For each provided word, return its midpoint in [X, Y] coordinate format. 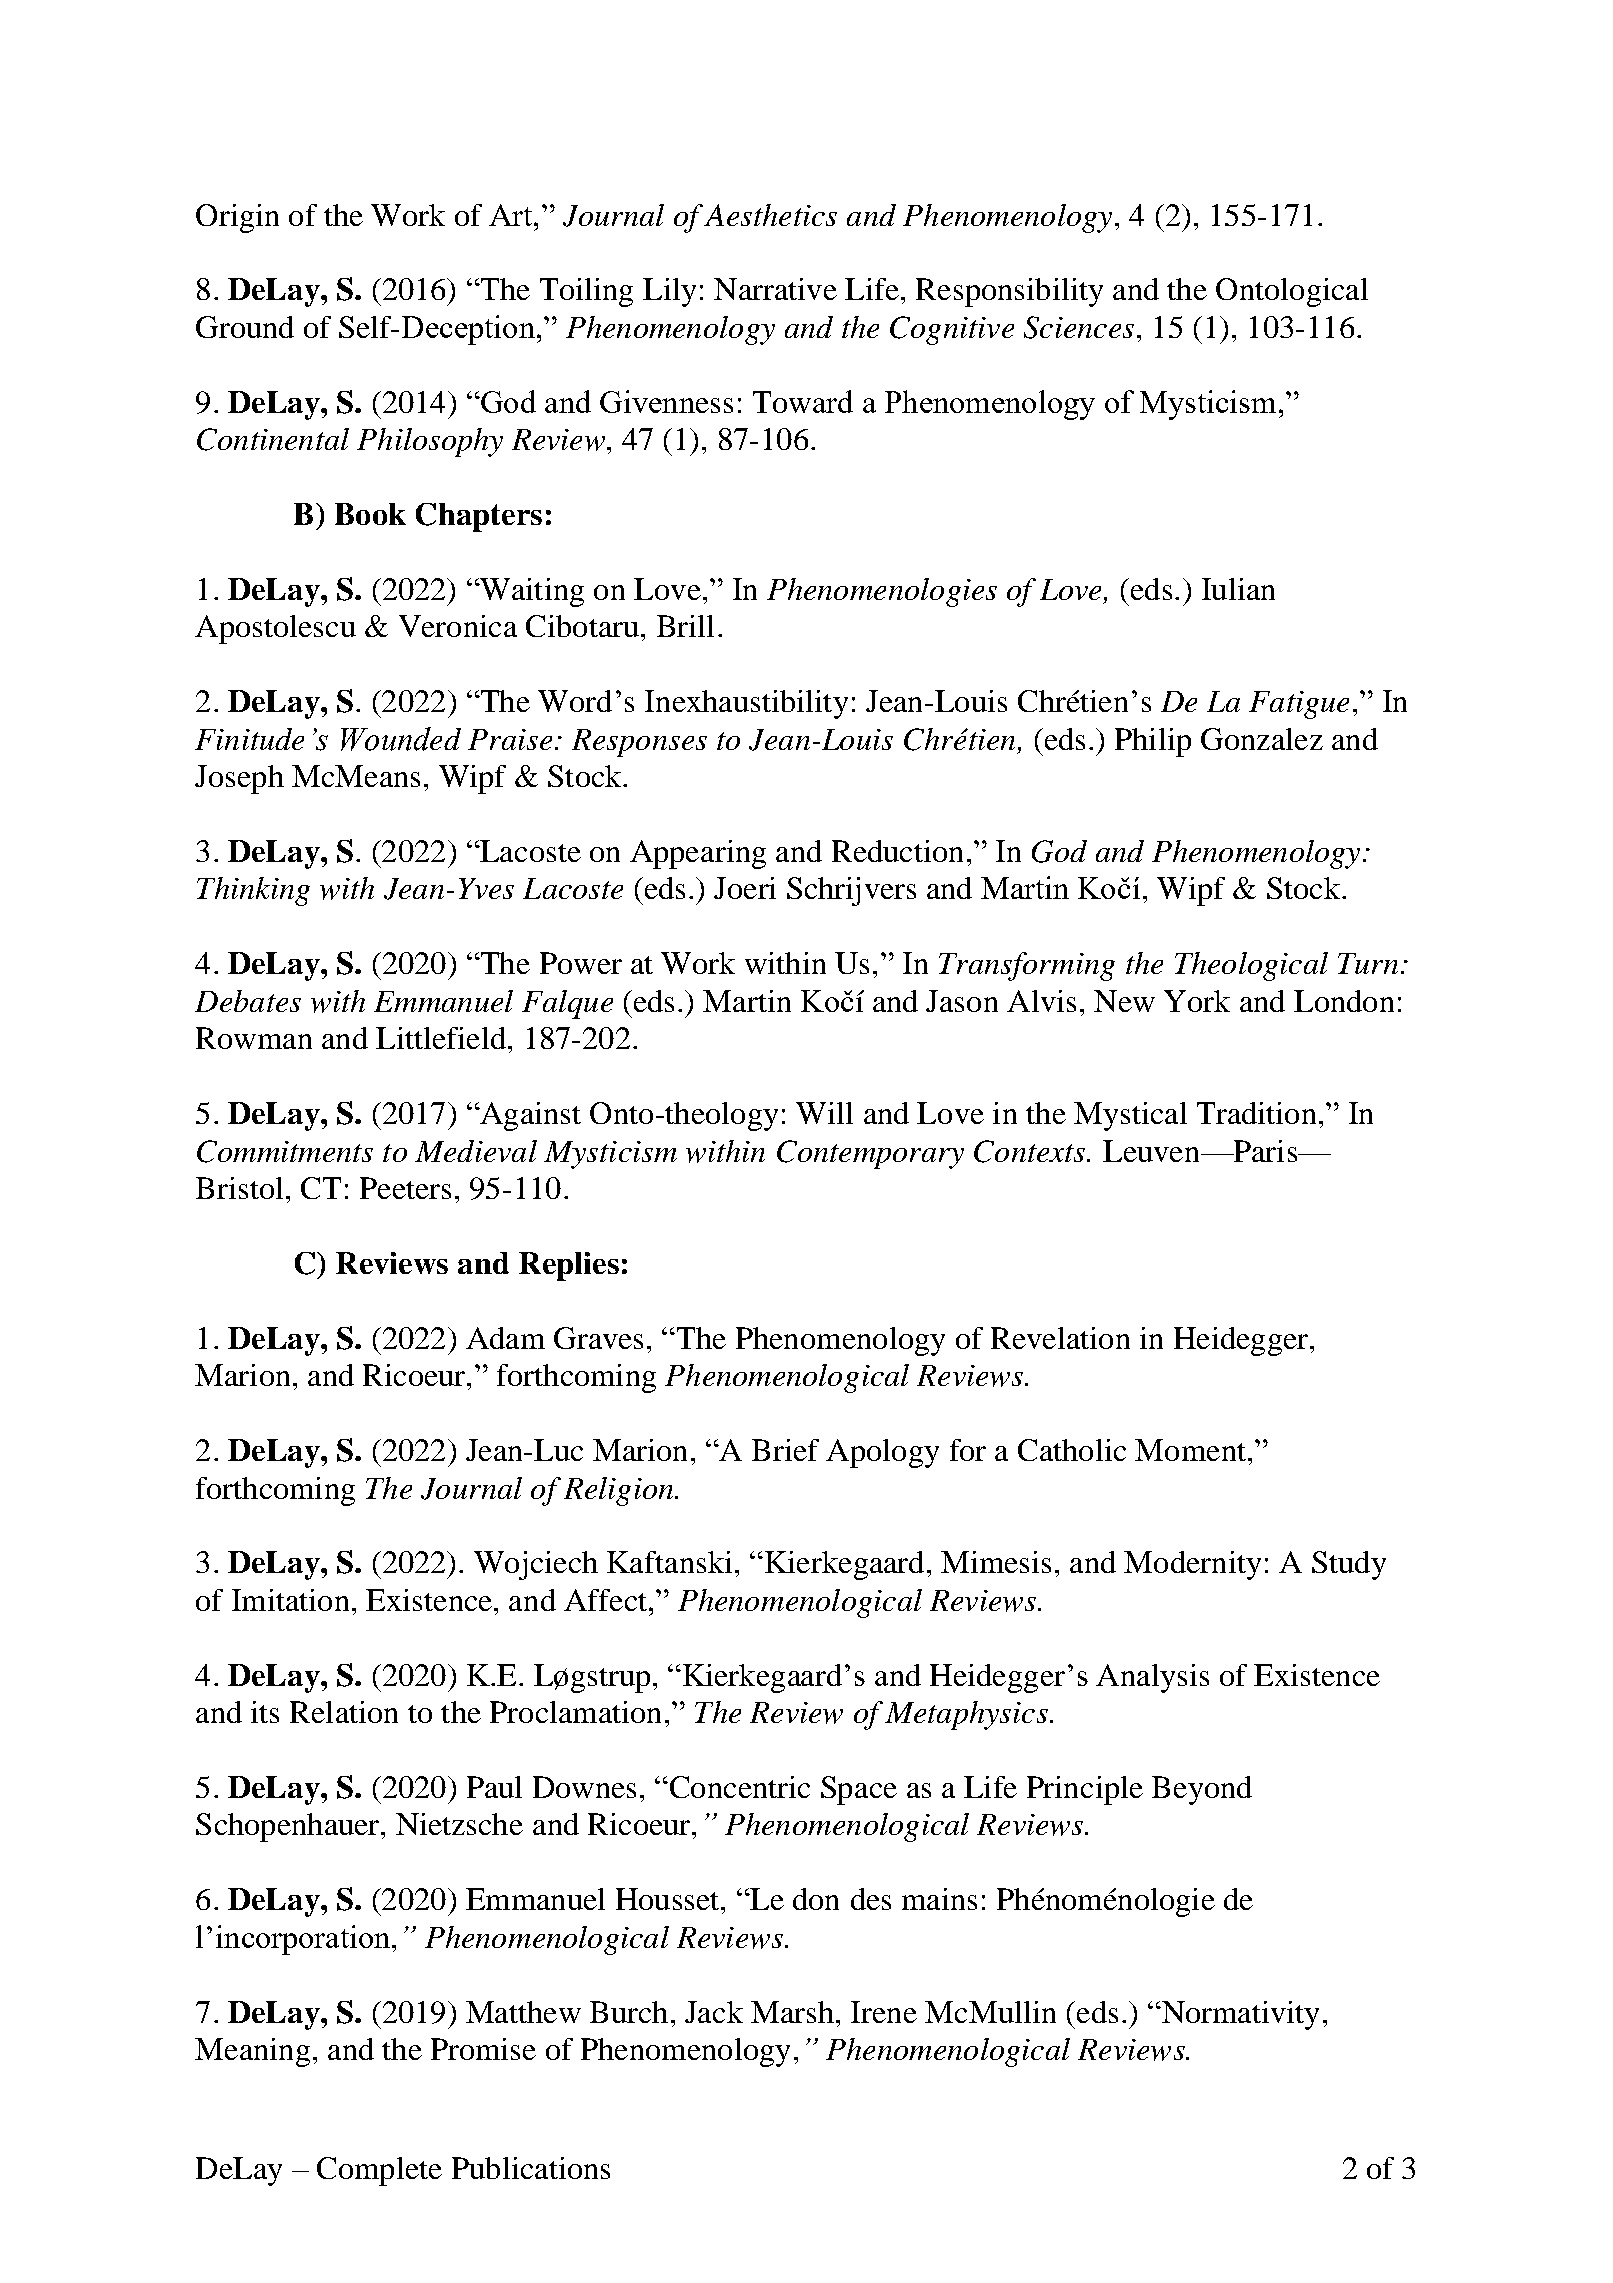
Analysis [1152, 1678]
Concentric [738, 1787]
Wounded [401, 739]
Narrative [775, 289]
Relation [344, 1712]
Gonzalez [1262, 739]
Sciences [1079, 327]
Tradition [1256, 1113]
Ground [245, 327]
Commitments [285, 1151]
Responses [639, 743]
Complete [379, 2171]
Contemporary [870, 1154]
